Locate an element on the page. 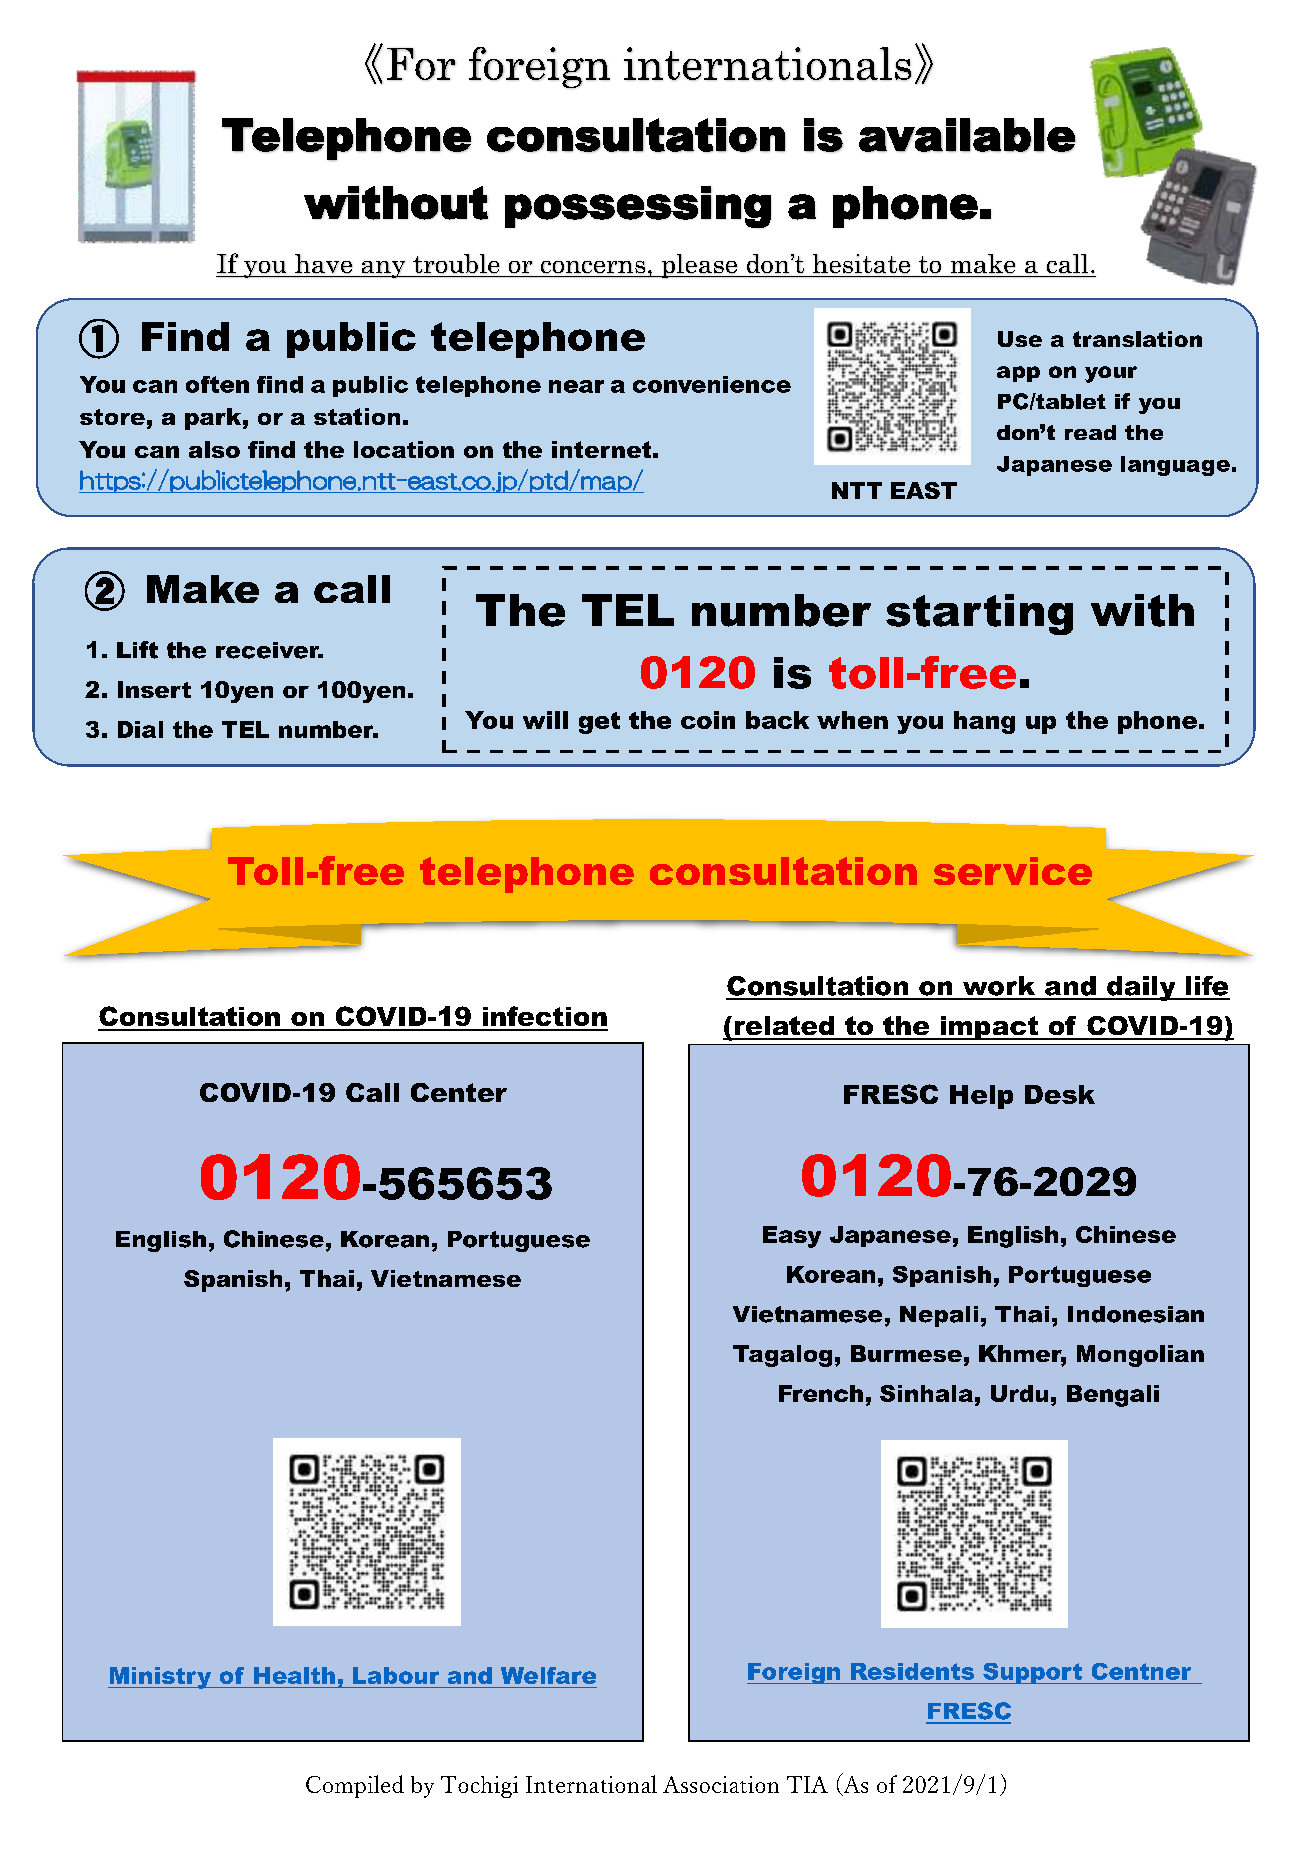 This document has height=1857, width=1313. hang is located at coordinates (984, 722).
